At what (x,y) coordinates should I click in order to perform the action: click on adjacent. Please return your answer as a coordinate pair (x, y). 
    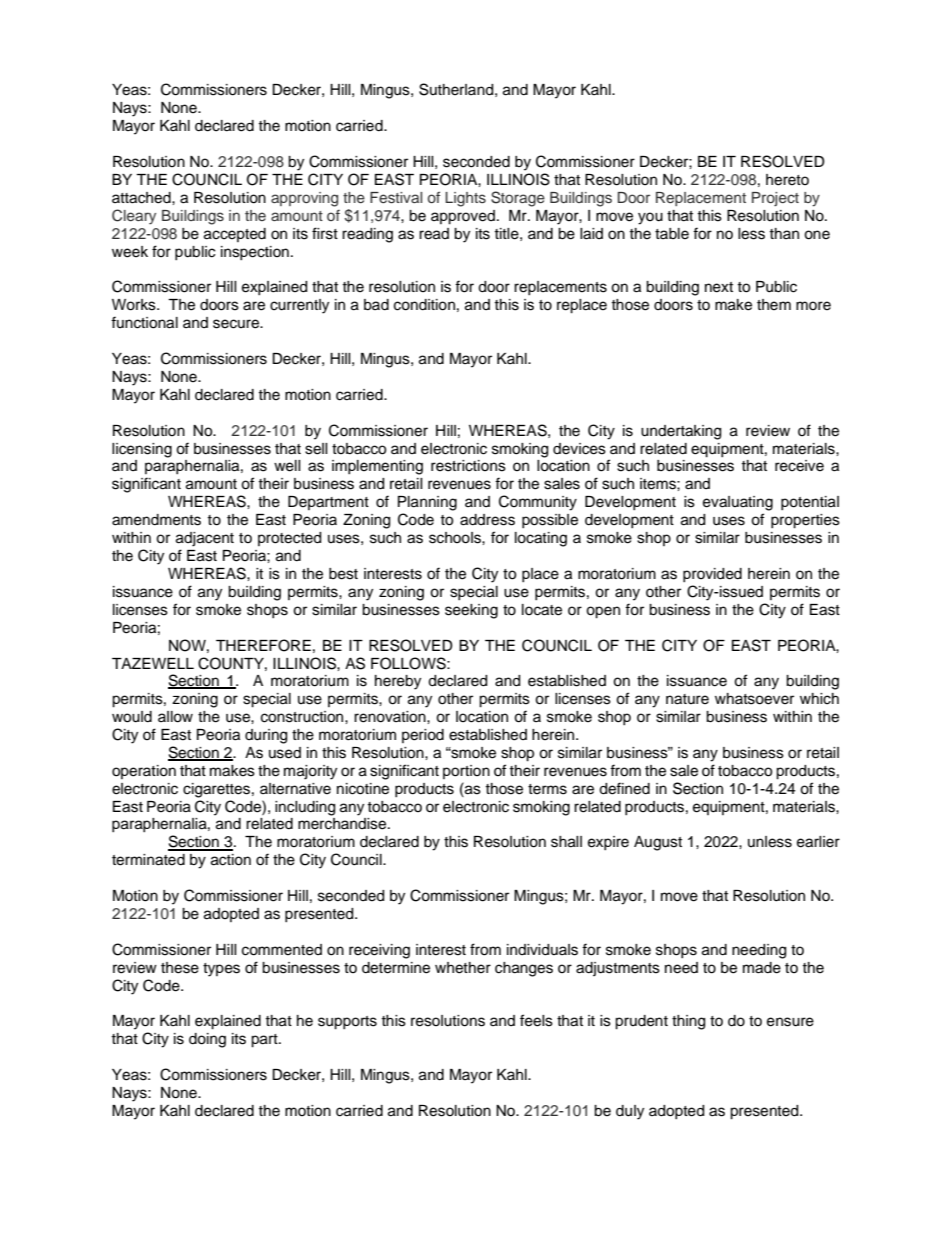
    Looking at the image, I should click on (205, 539).
